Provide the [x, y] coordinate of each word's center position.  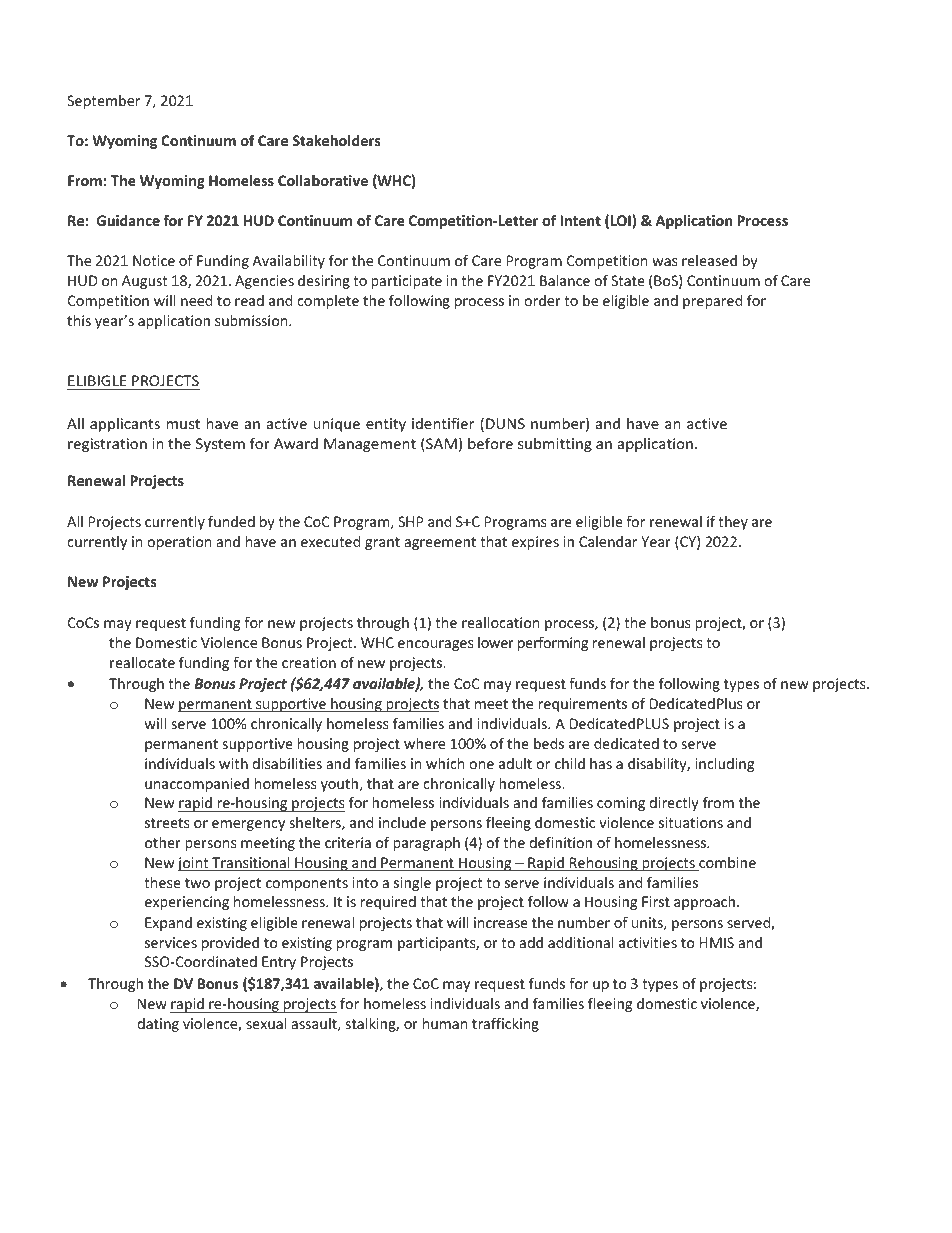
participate [406, 282]
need [196, 300]
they [733, 523]
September [103, 102]
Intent [580, 220]
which [445, 763]
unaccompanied [197, 785]
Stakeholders [336, 140]
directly [674, 804]
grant [382, 543]
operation [179, 543]
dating [158, 1025]
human [445, 1023]
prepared [712, 302]
